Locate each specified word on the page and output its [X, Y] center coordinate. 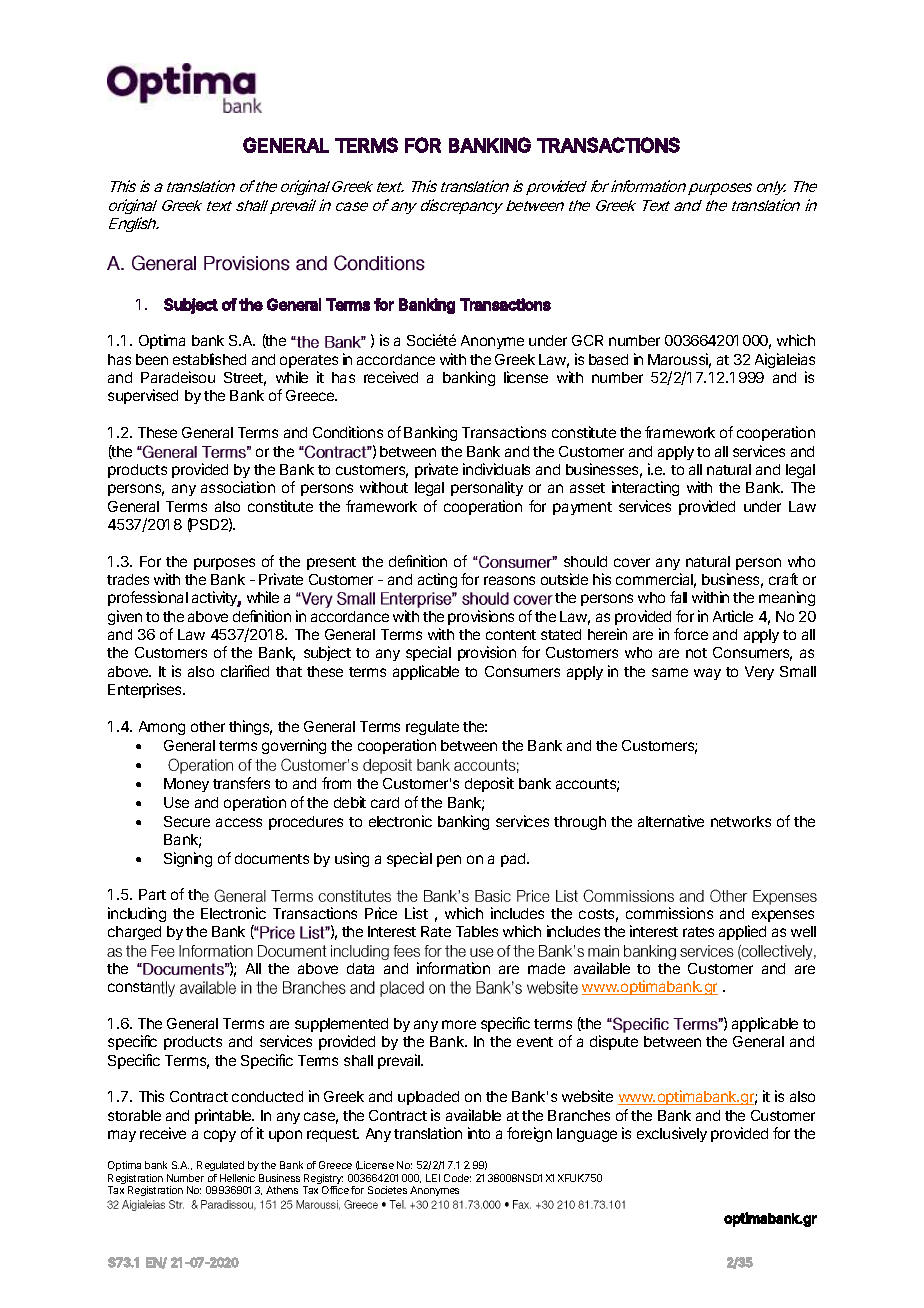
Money [186, 785]
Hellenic [237, 1178]
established [209, 359]
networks [741, 821]
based [608, 359]
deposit [489, 784]
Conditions [348, 432]
